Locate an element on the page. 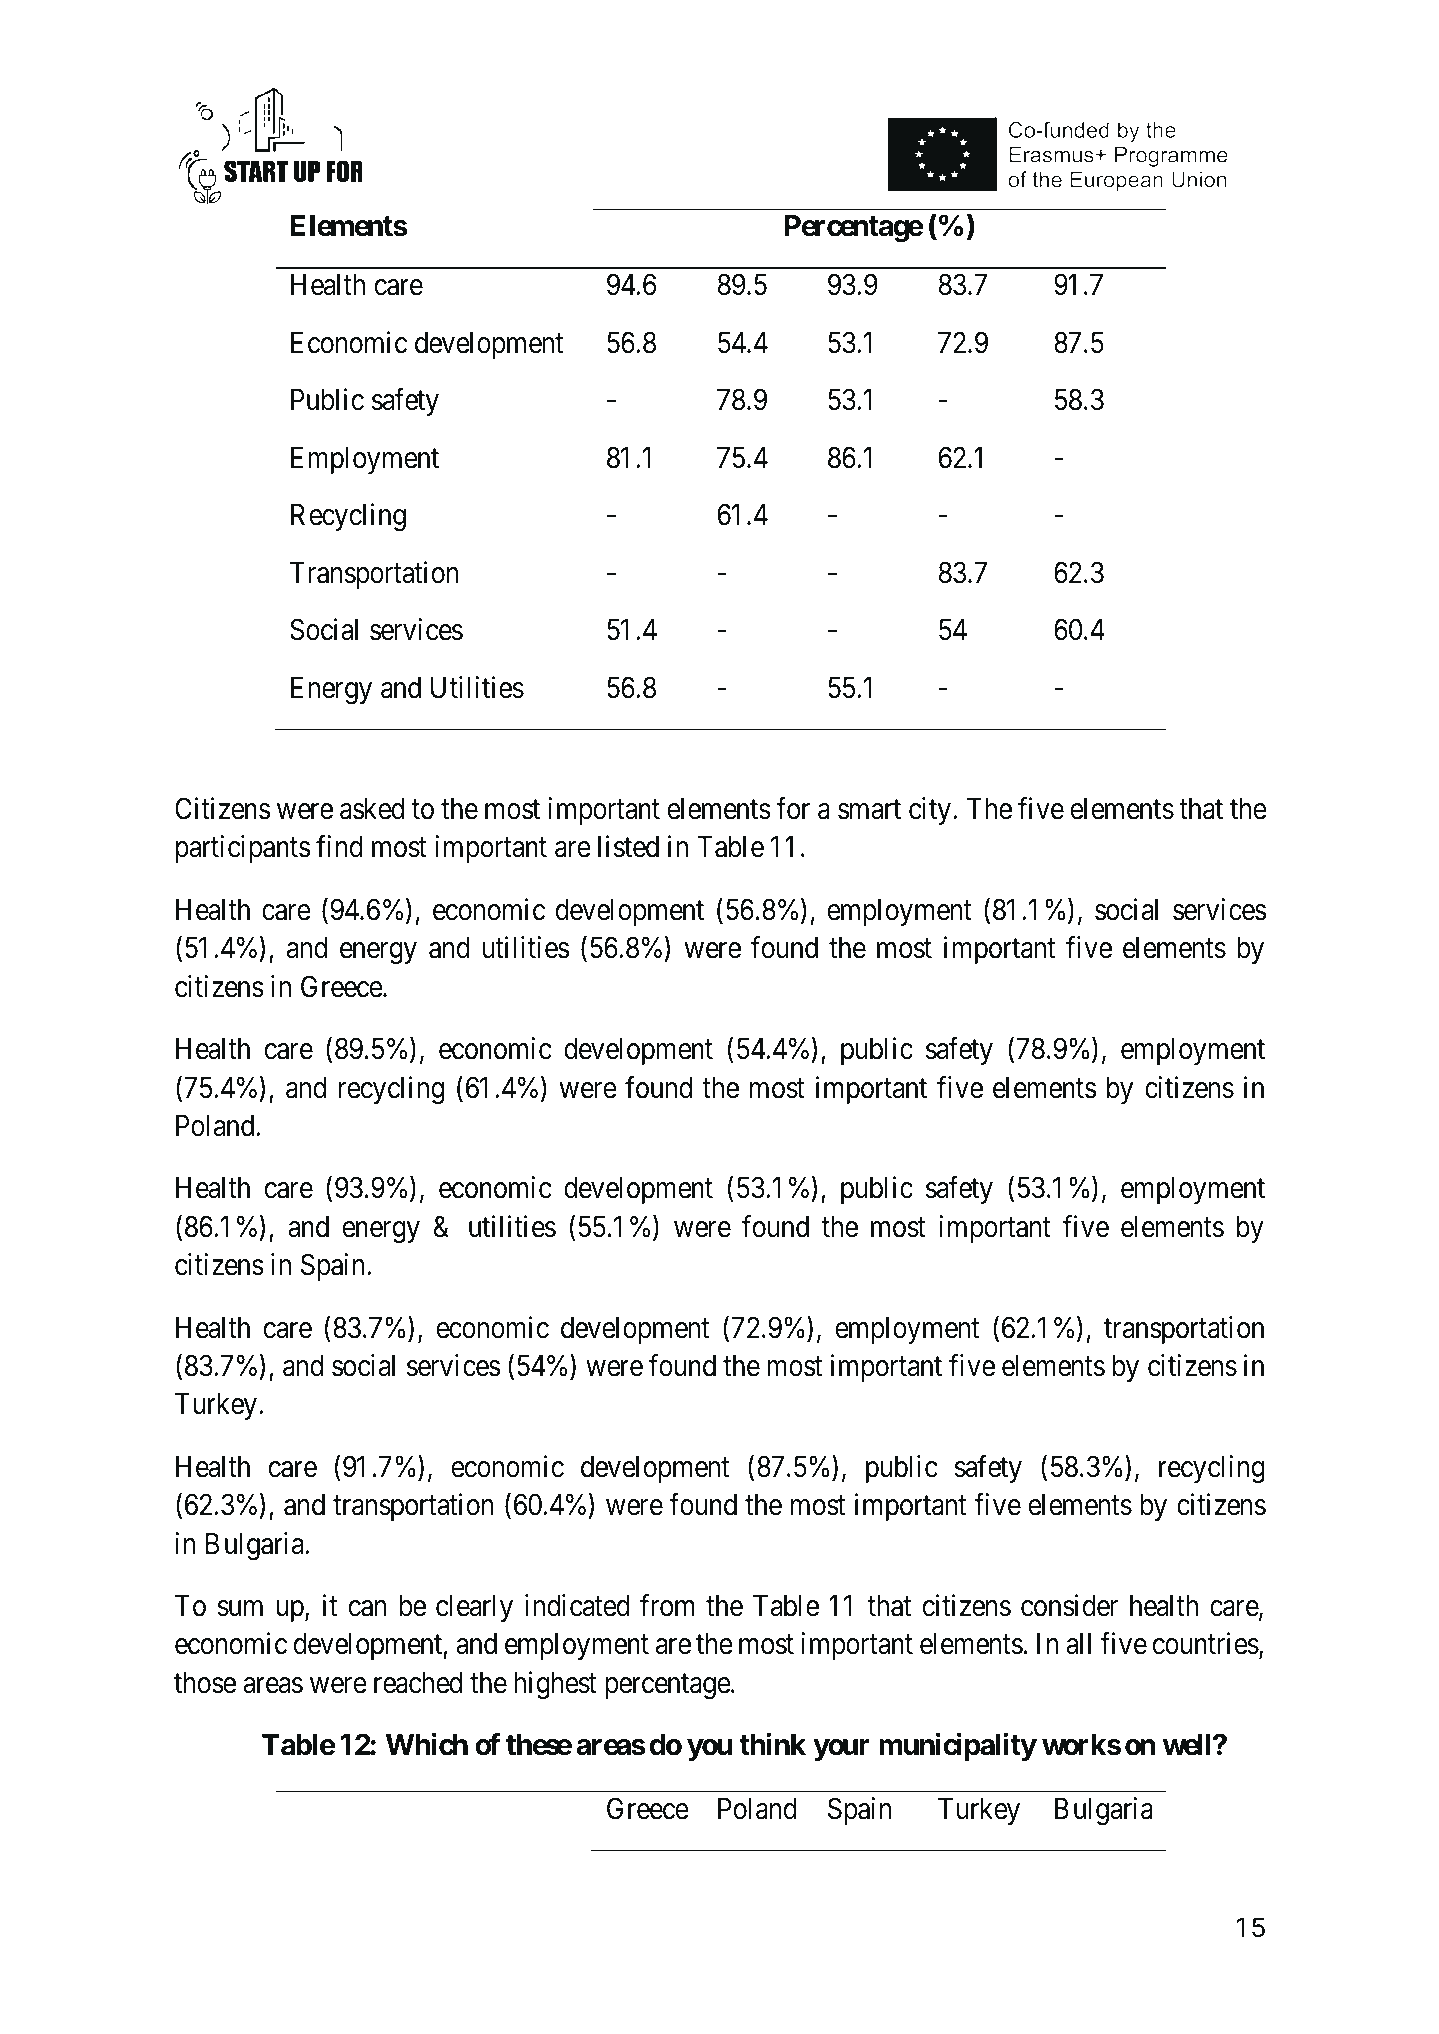  can is located at coordinates (368, 1609).
